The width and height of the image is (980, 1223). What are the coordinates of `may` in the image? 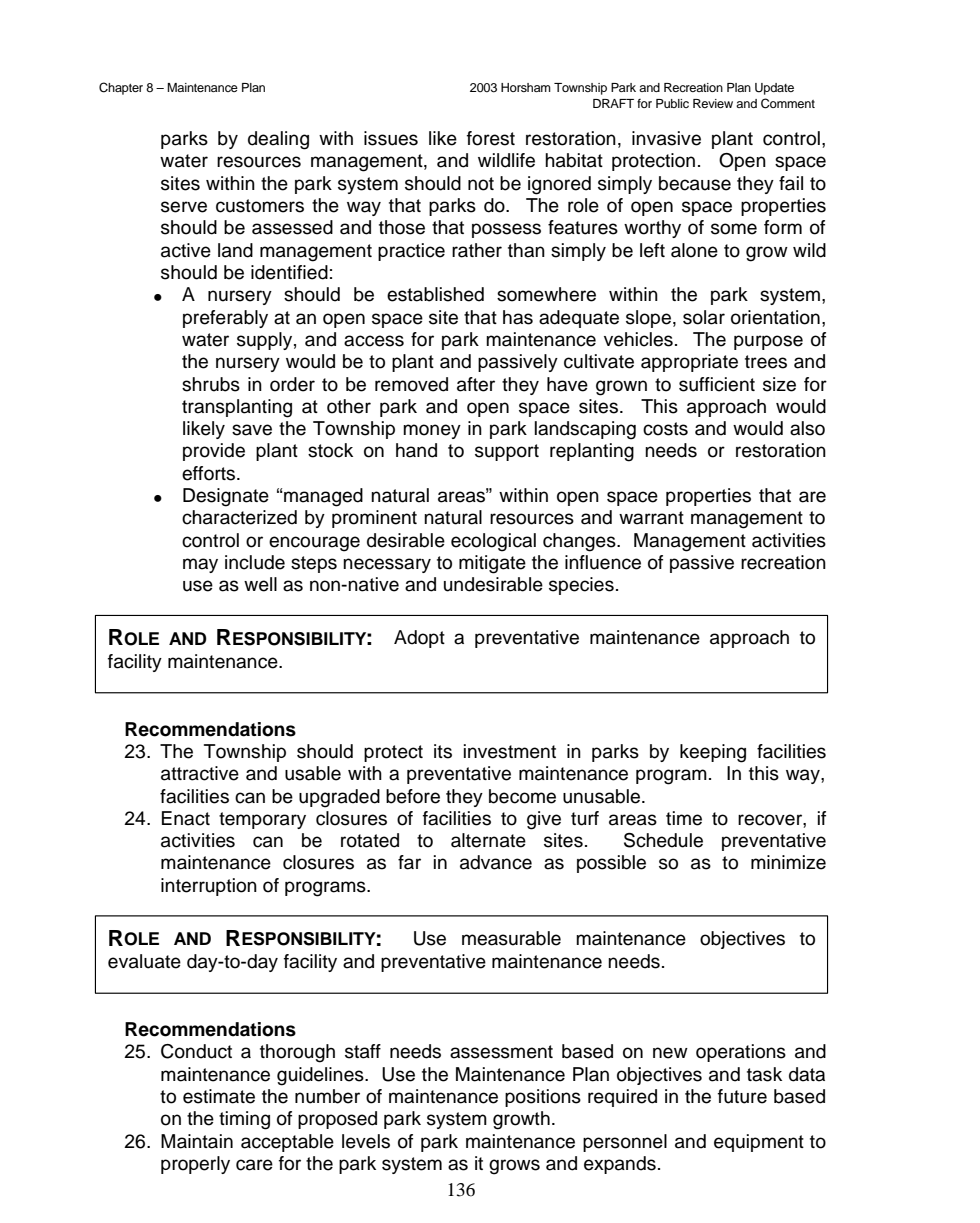 It's located at (200, 565).
